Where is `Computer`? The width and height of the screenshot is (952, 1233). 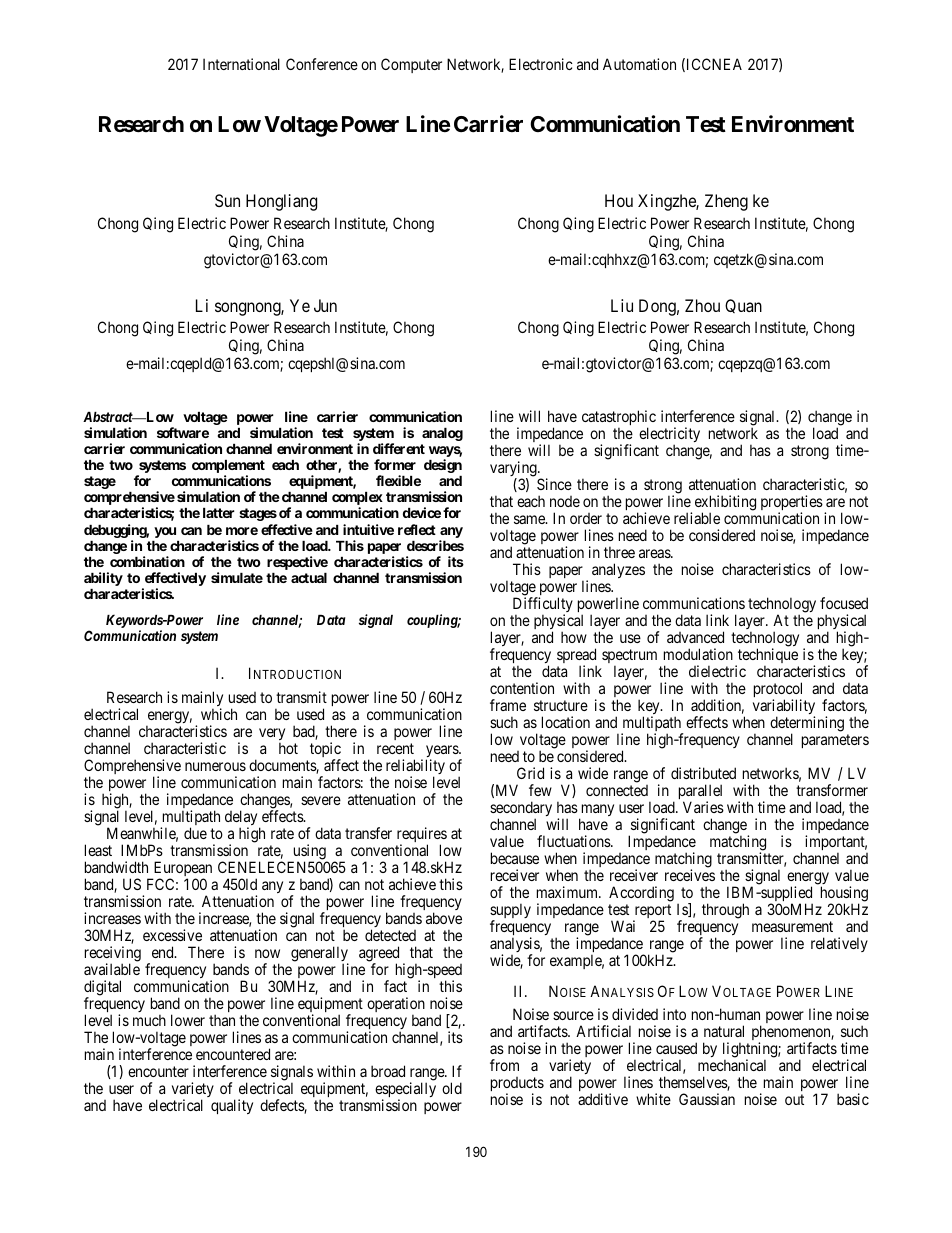
Computer is located at coordinates (411, 65).
